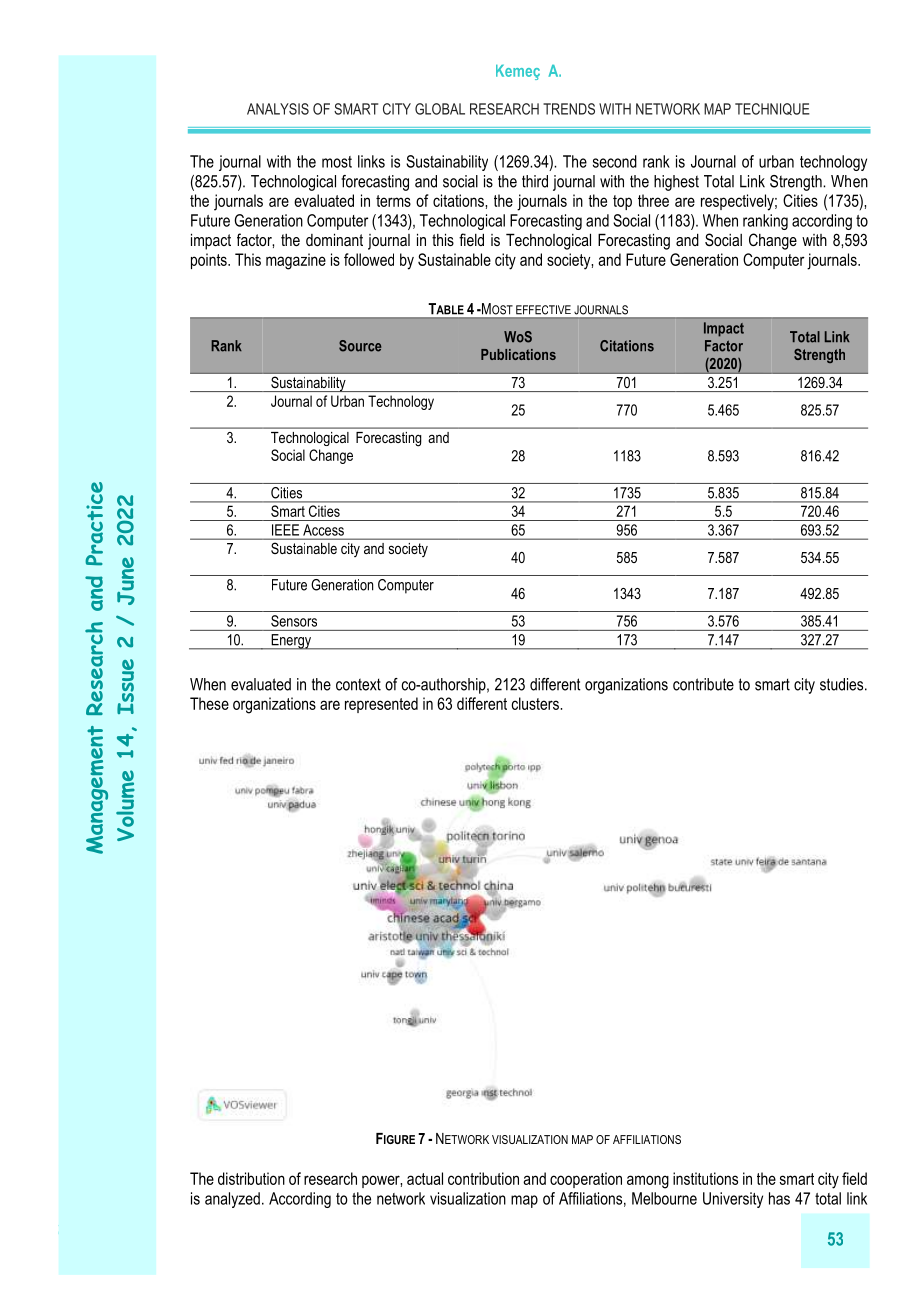  What do you see at coordinates (535, 181) in the screenshot?
I see `third` at bounding box center [535, 181].
